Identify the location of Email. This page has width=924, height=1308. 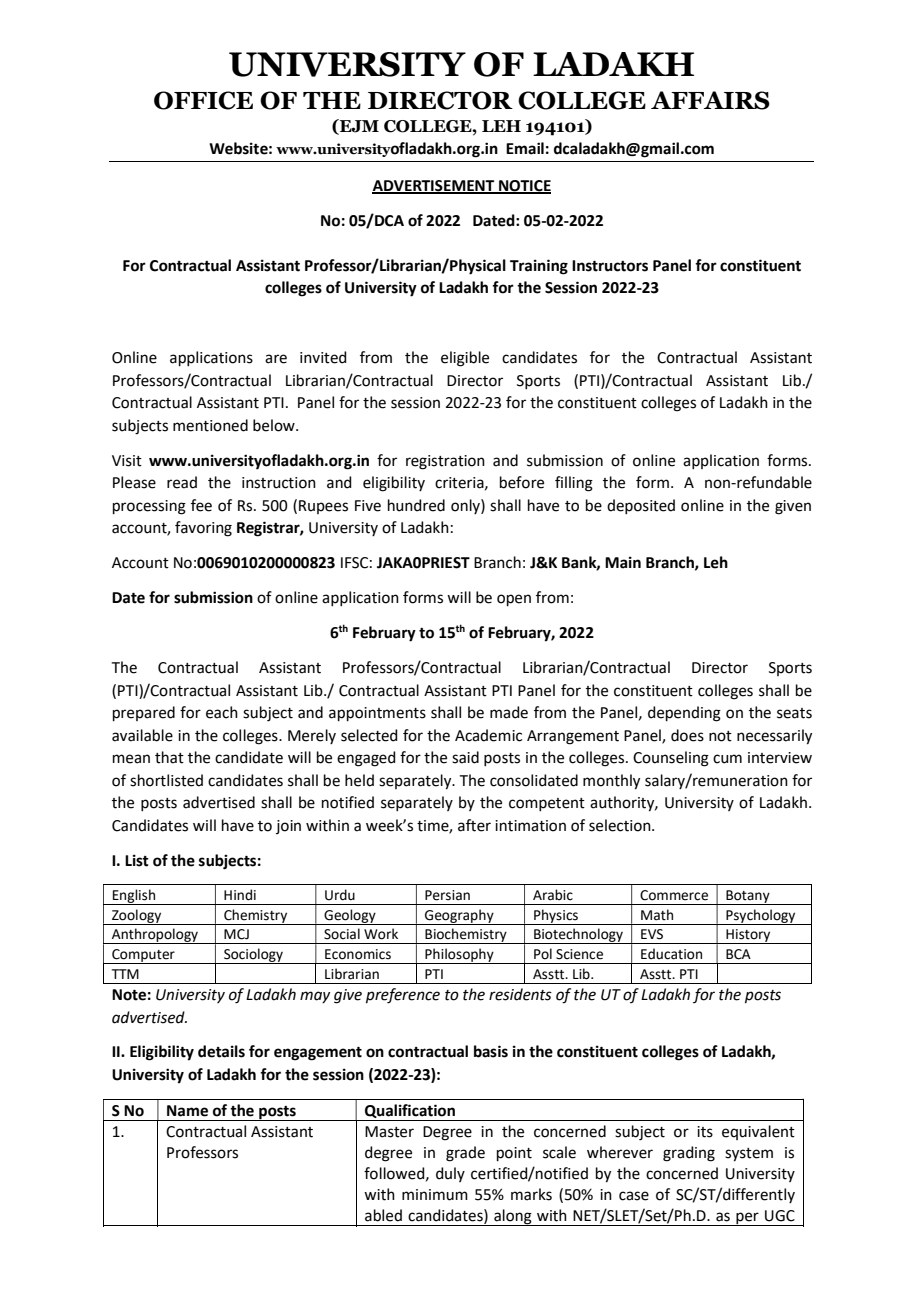
(525, 148).
